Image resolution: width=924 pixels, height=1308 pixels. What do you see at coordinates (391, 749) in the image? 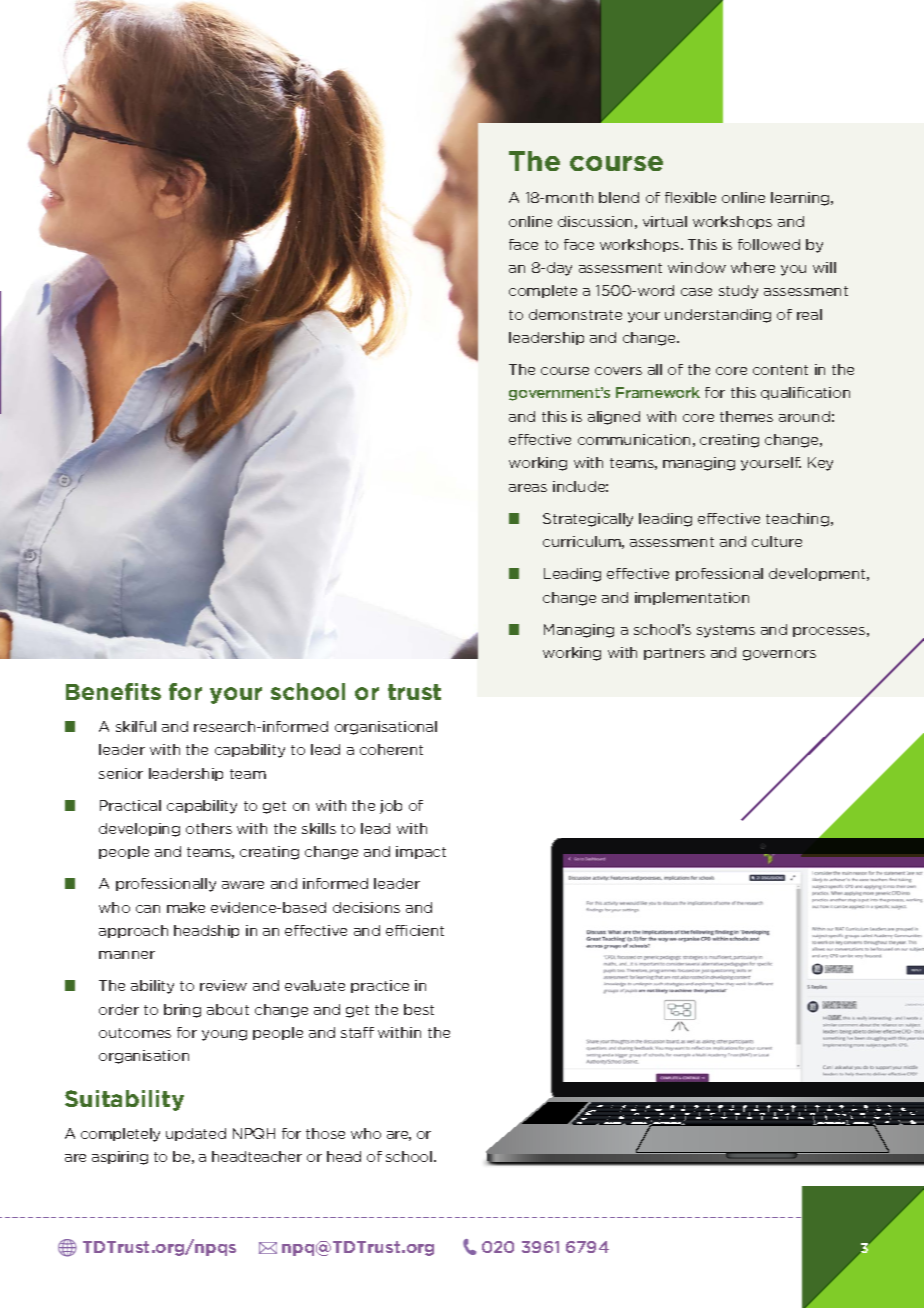
I see `coherent` at bounding box center [391, 749].
